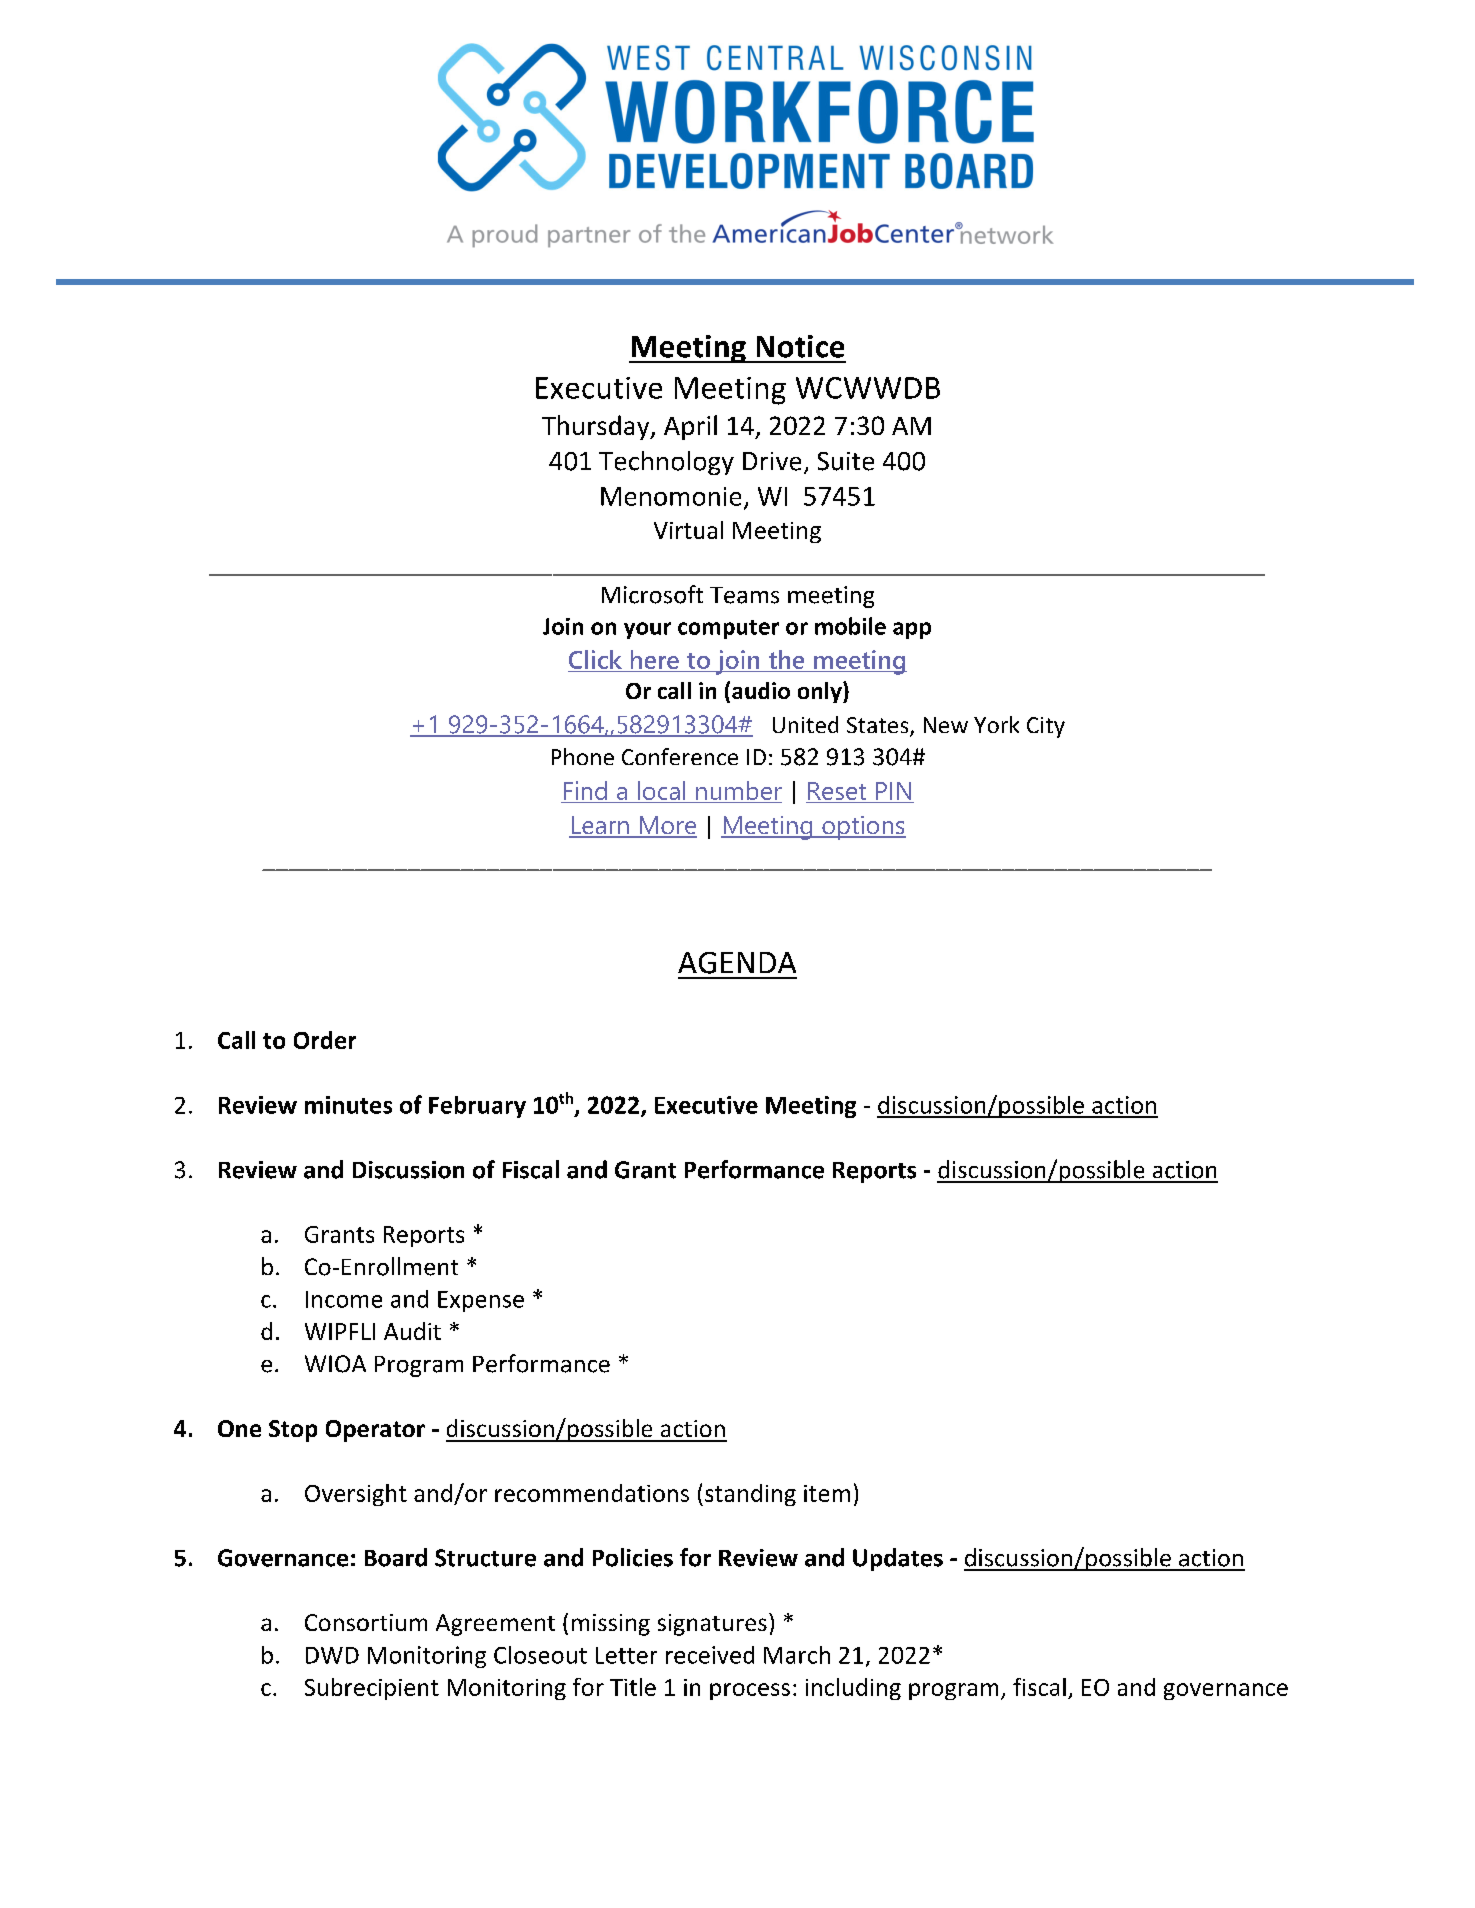  I want to click on options, so click(863, 828).
